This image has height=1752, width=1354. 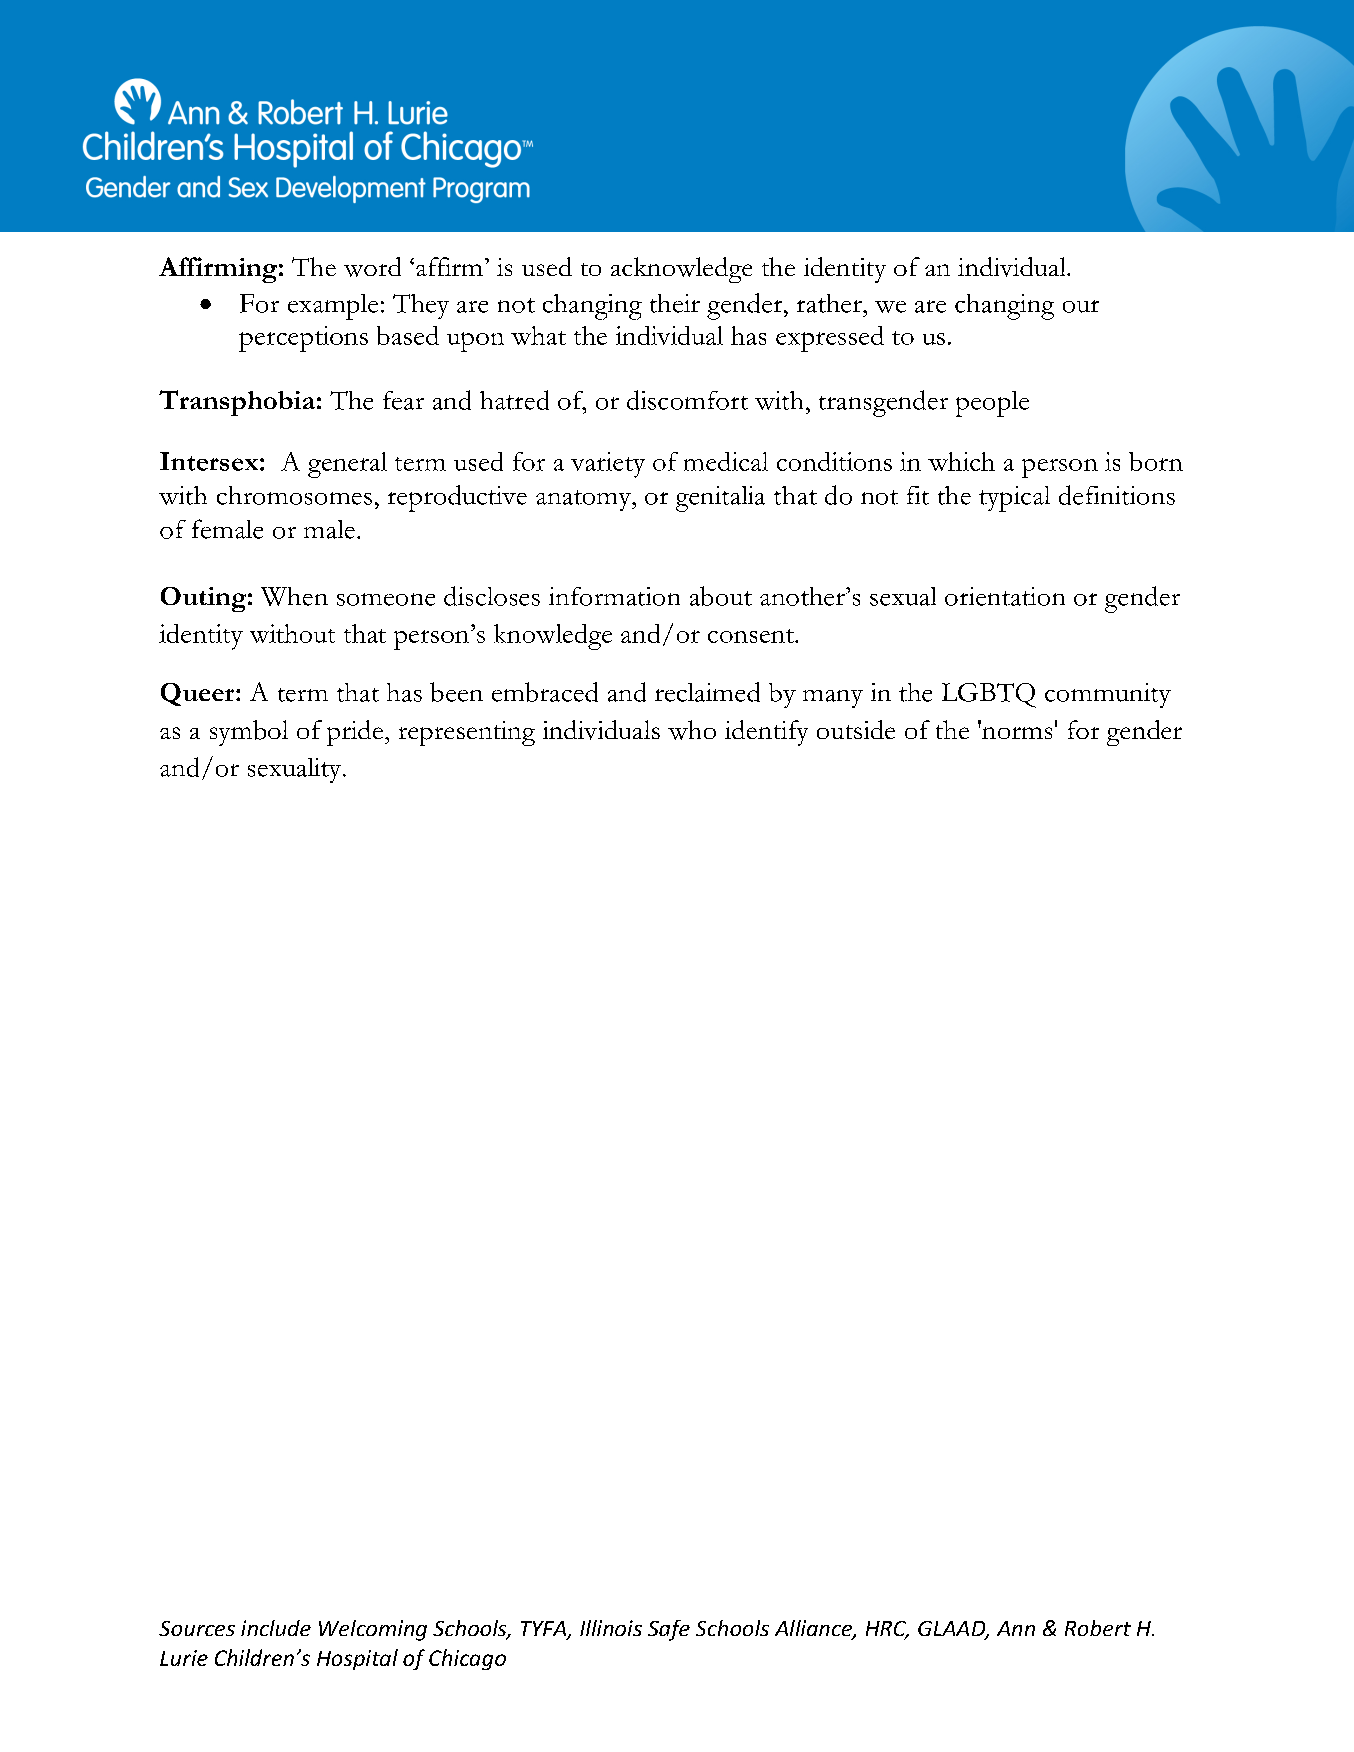 I want to click on Welcoming, so click(x=373, y=1630).
